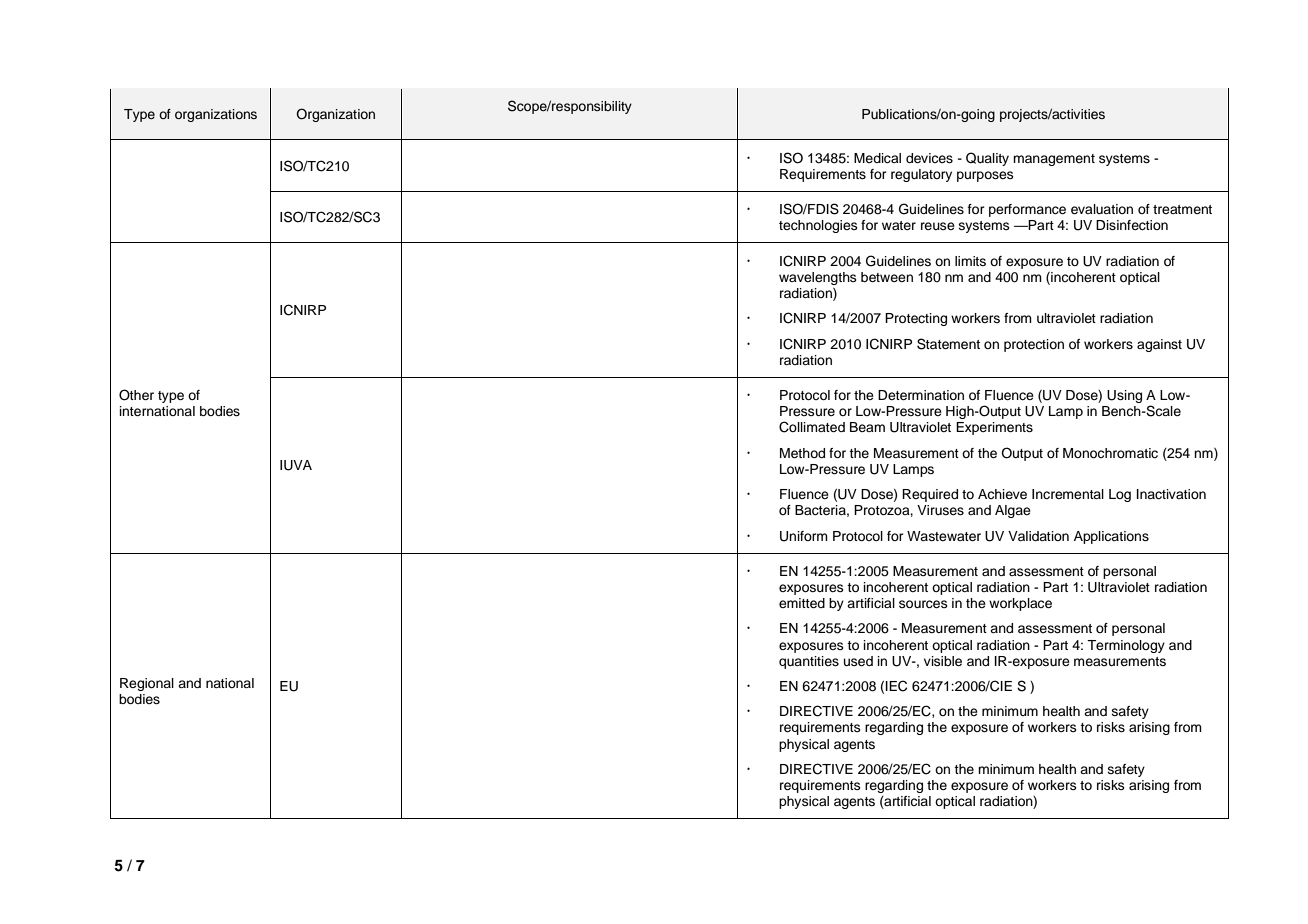 This image has width=1308, height=924. I want to click on Collimated, so click(812, 427).
